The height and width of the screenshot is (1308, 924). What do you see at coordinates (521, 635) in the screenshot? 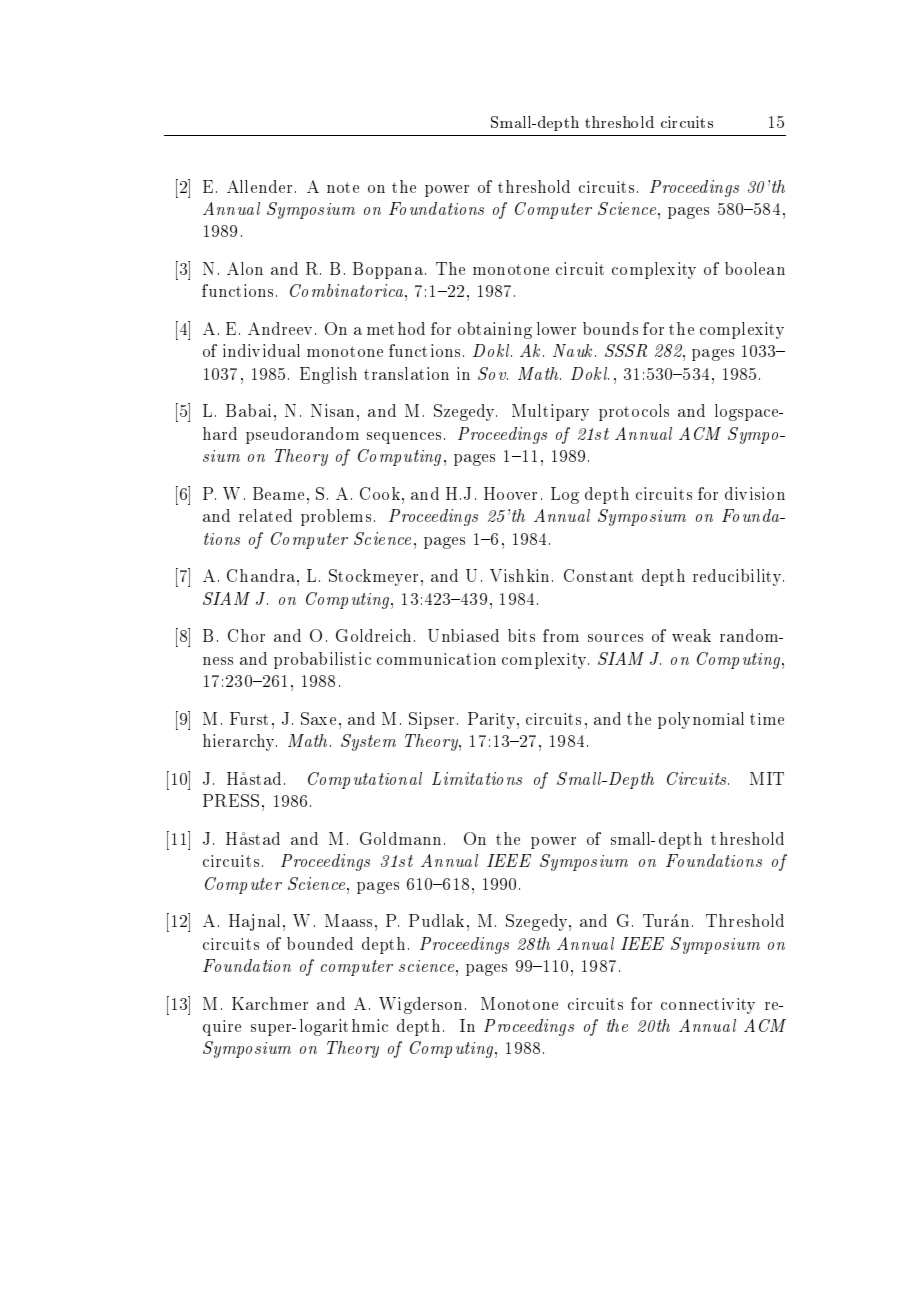
I see `bits` at bounding box center [521, 635].
